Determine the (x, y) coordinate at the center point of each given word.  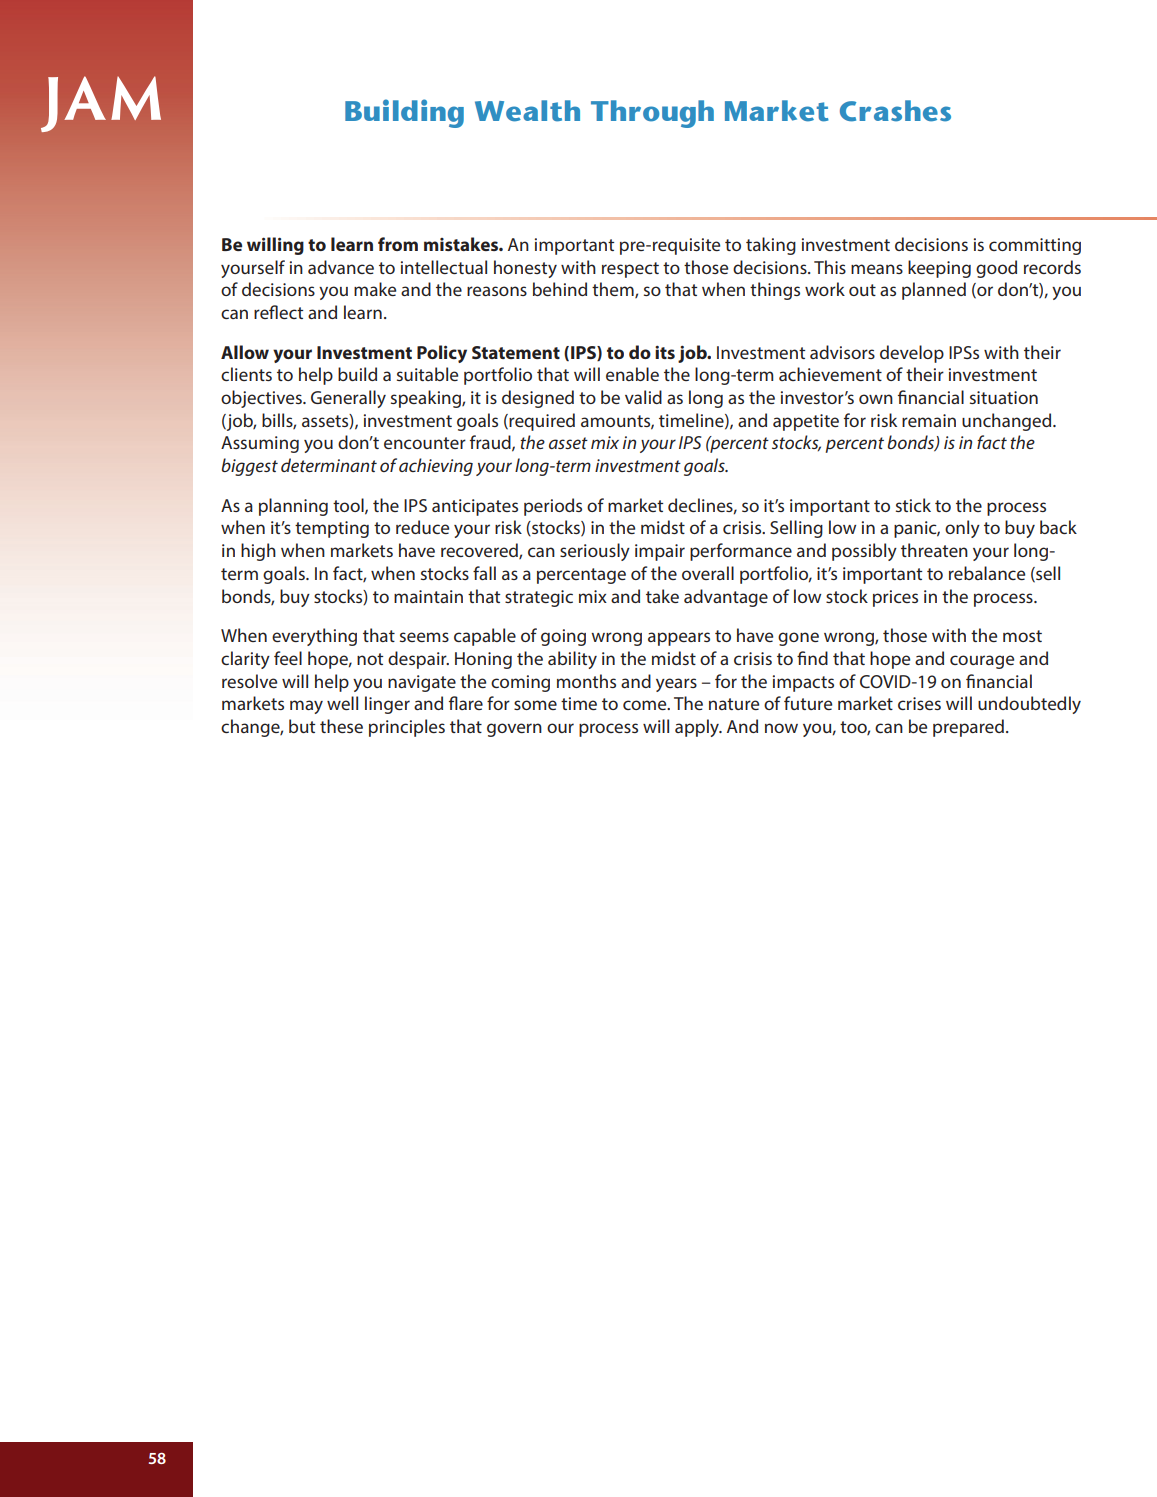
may (306, 707)
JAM (101, 104)
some (535, 705)
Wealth (527, 111)
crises (919, 703)
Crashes (895, 111)
